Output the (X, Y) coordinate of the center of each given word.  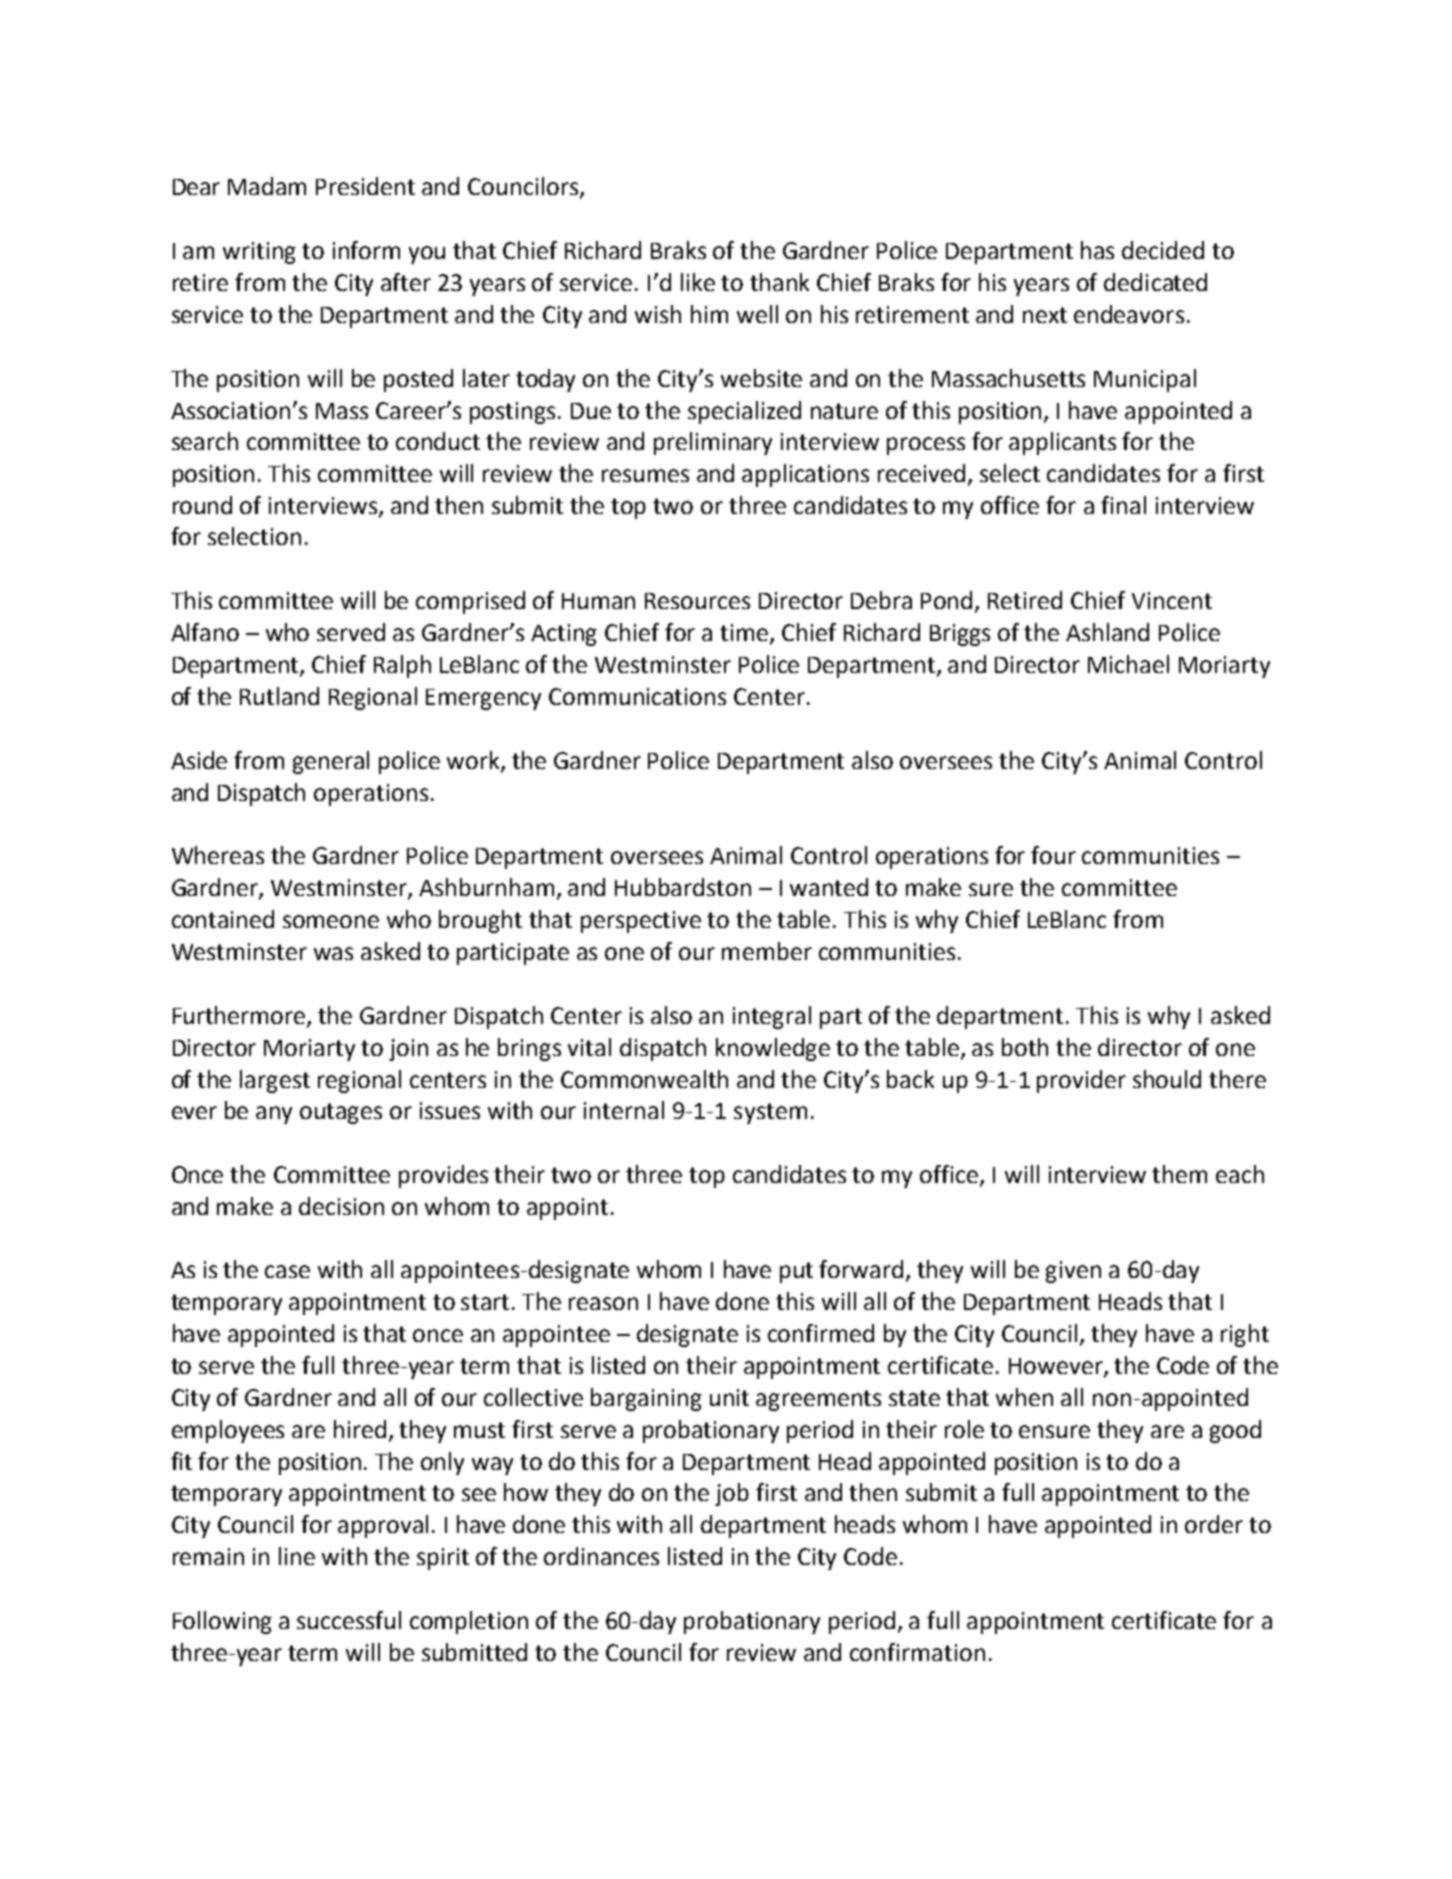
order (1214, 1524)
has (1097, 250)
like (698, 282)
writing (259, 253)
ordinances (601, 1556)
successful (349, 1620)
